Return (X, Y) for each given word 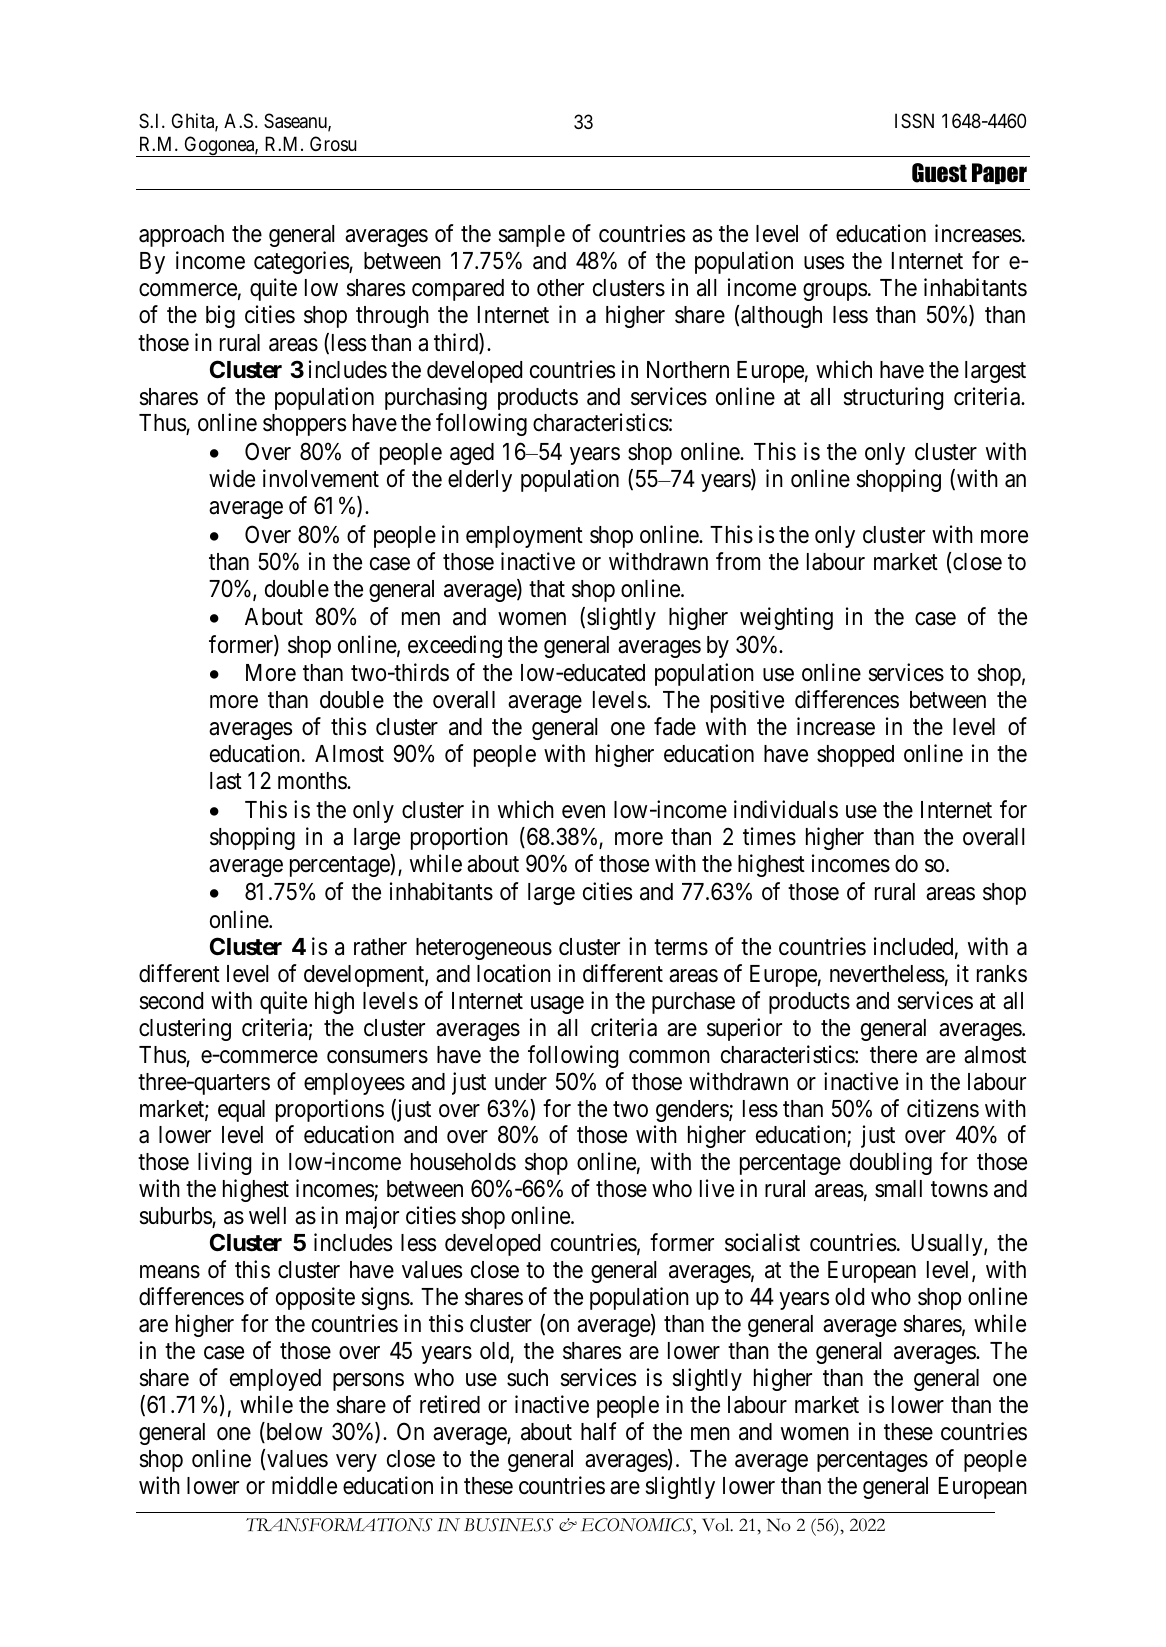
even (583, 812)
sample (532, 236)
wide (232, 478)
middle (304, 1485)
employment (524, 537)
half (599, 1431)
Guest (939, 173)
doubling (891, 1163)
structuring (893, 398)
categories (302, 262)
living (224, 1163)
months (313, 781)
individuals (786, 809)
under (521, 1082)
